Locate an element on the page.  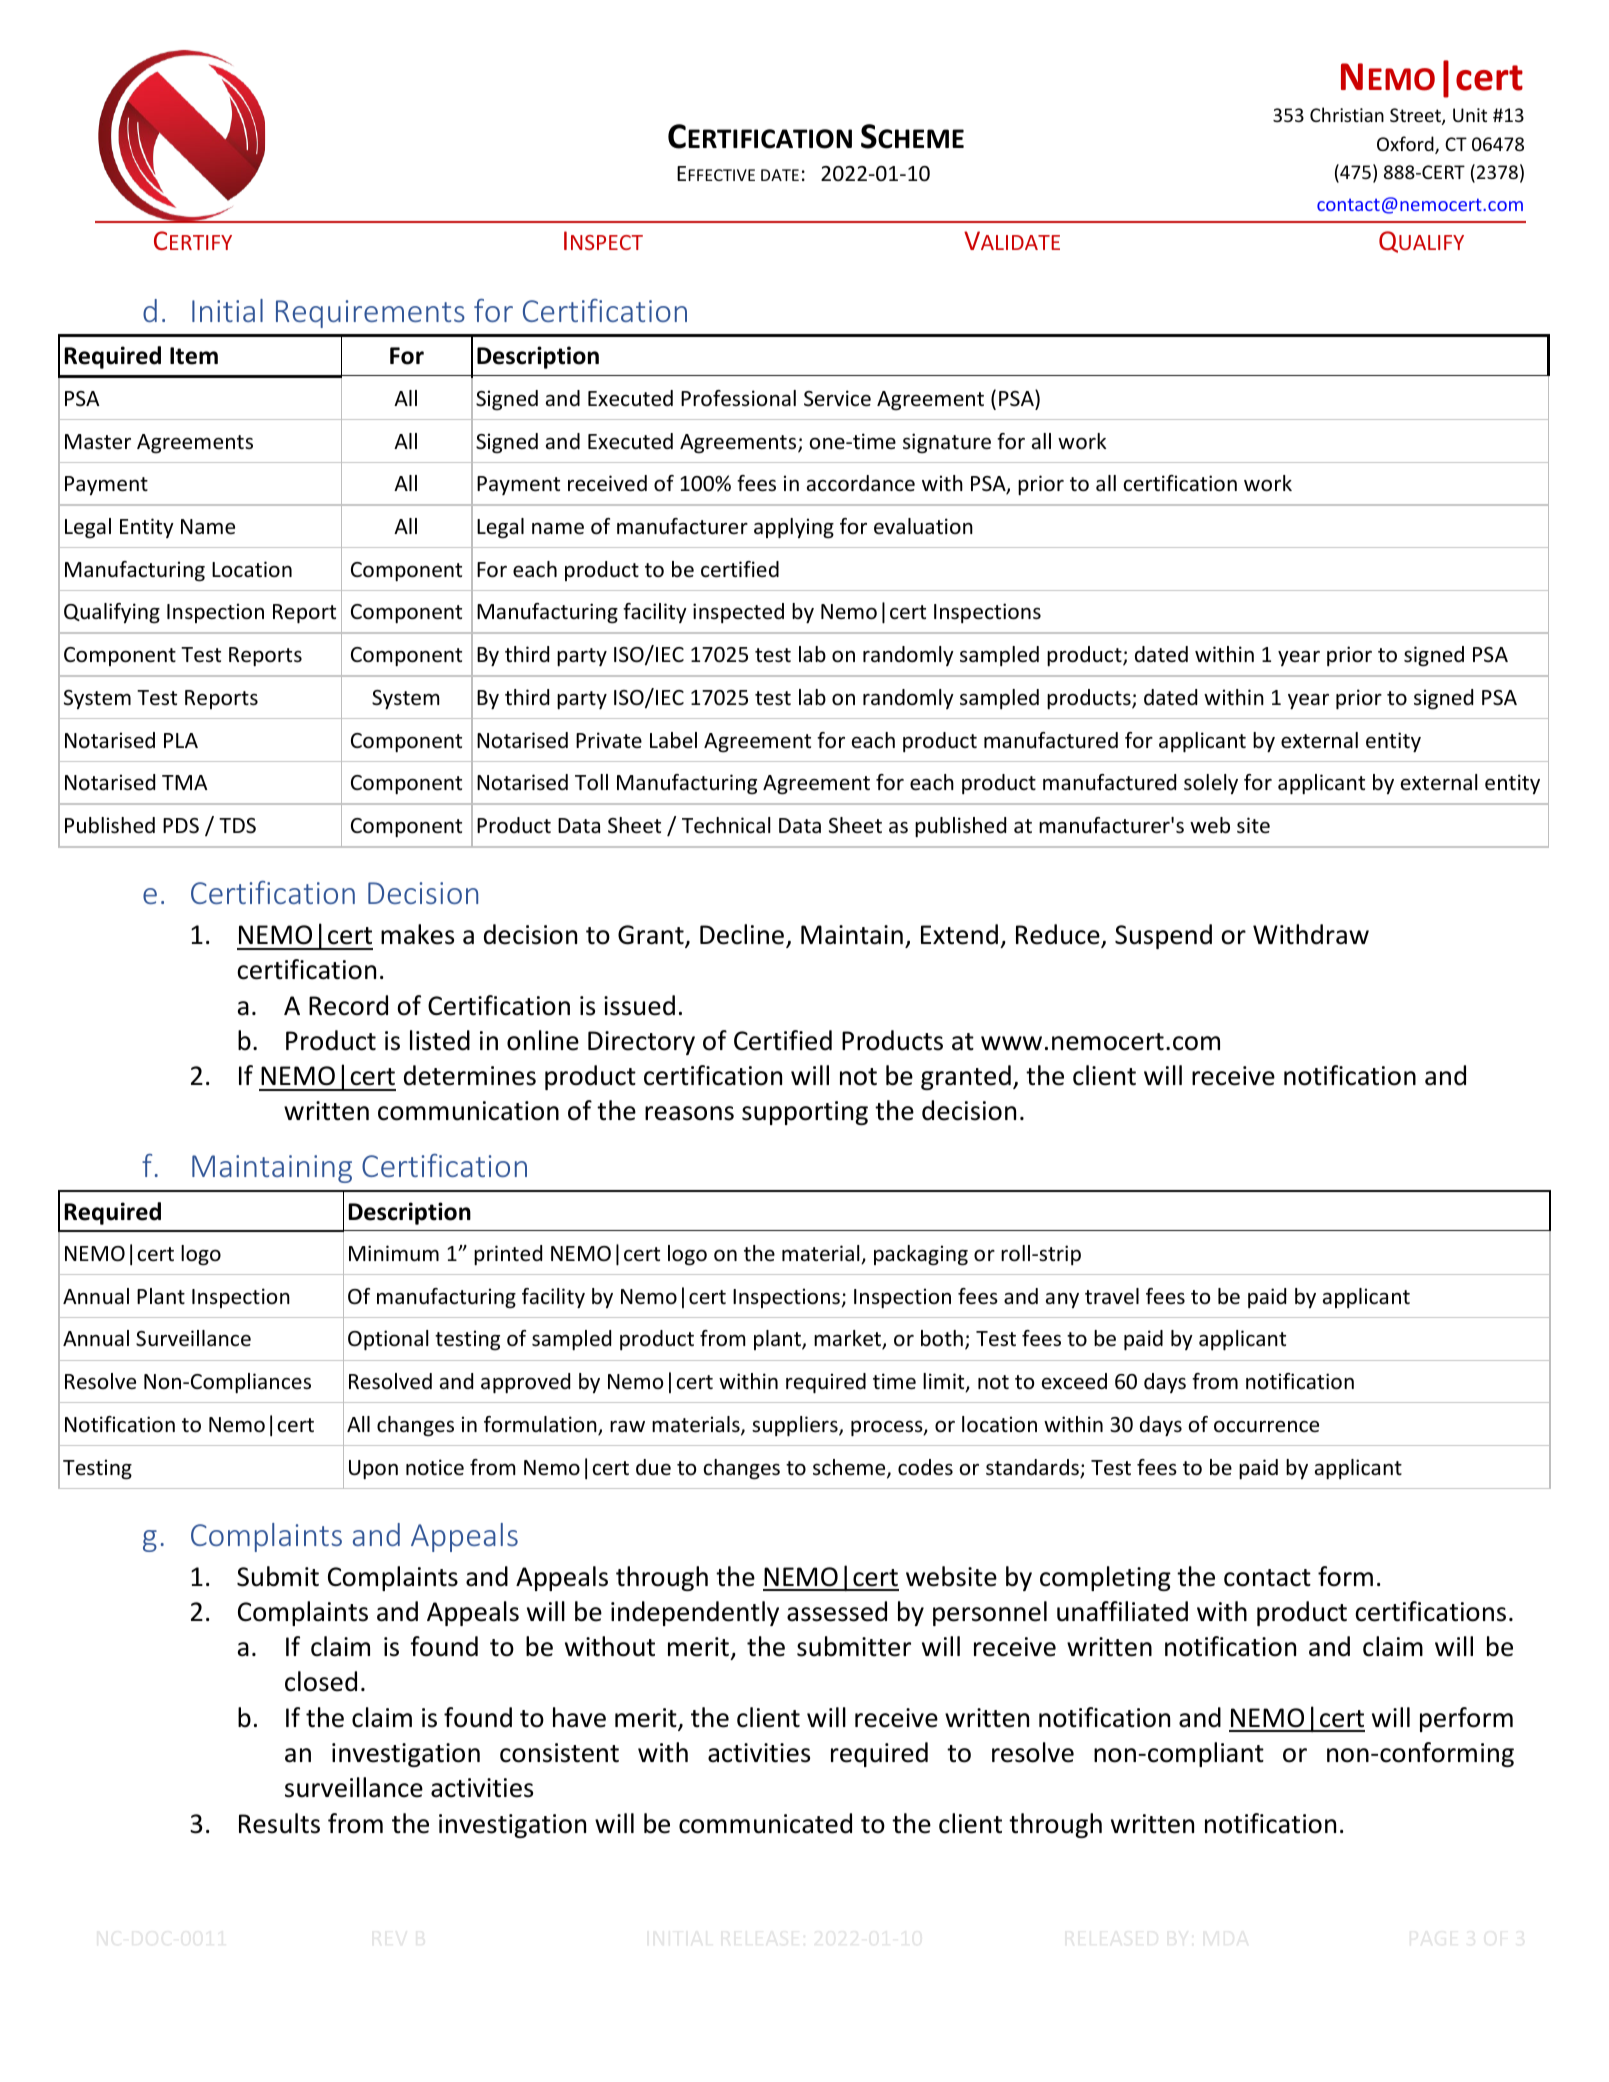
Results is located at coordinates (279, 1823).
